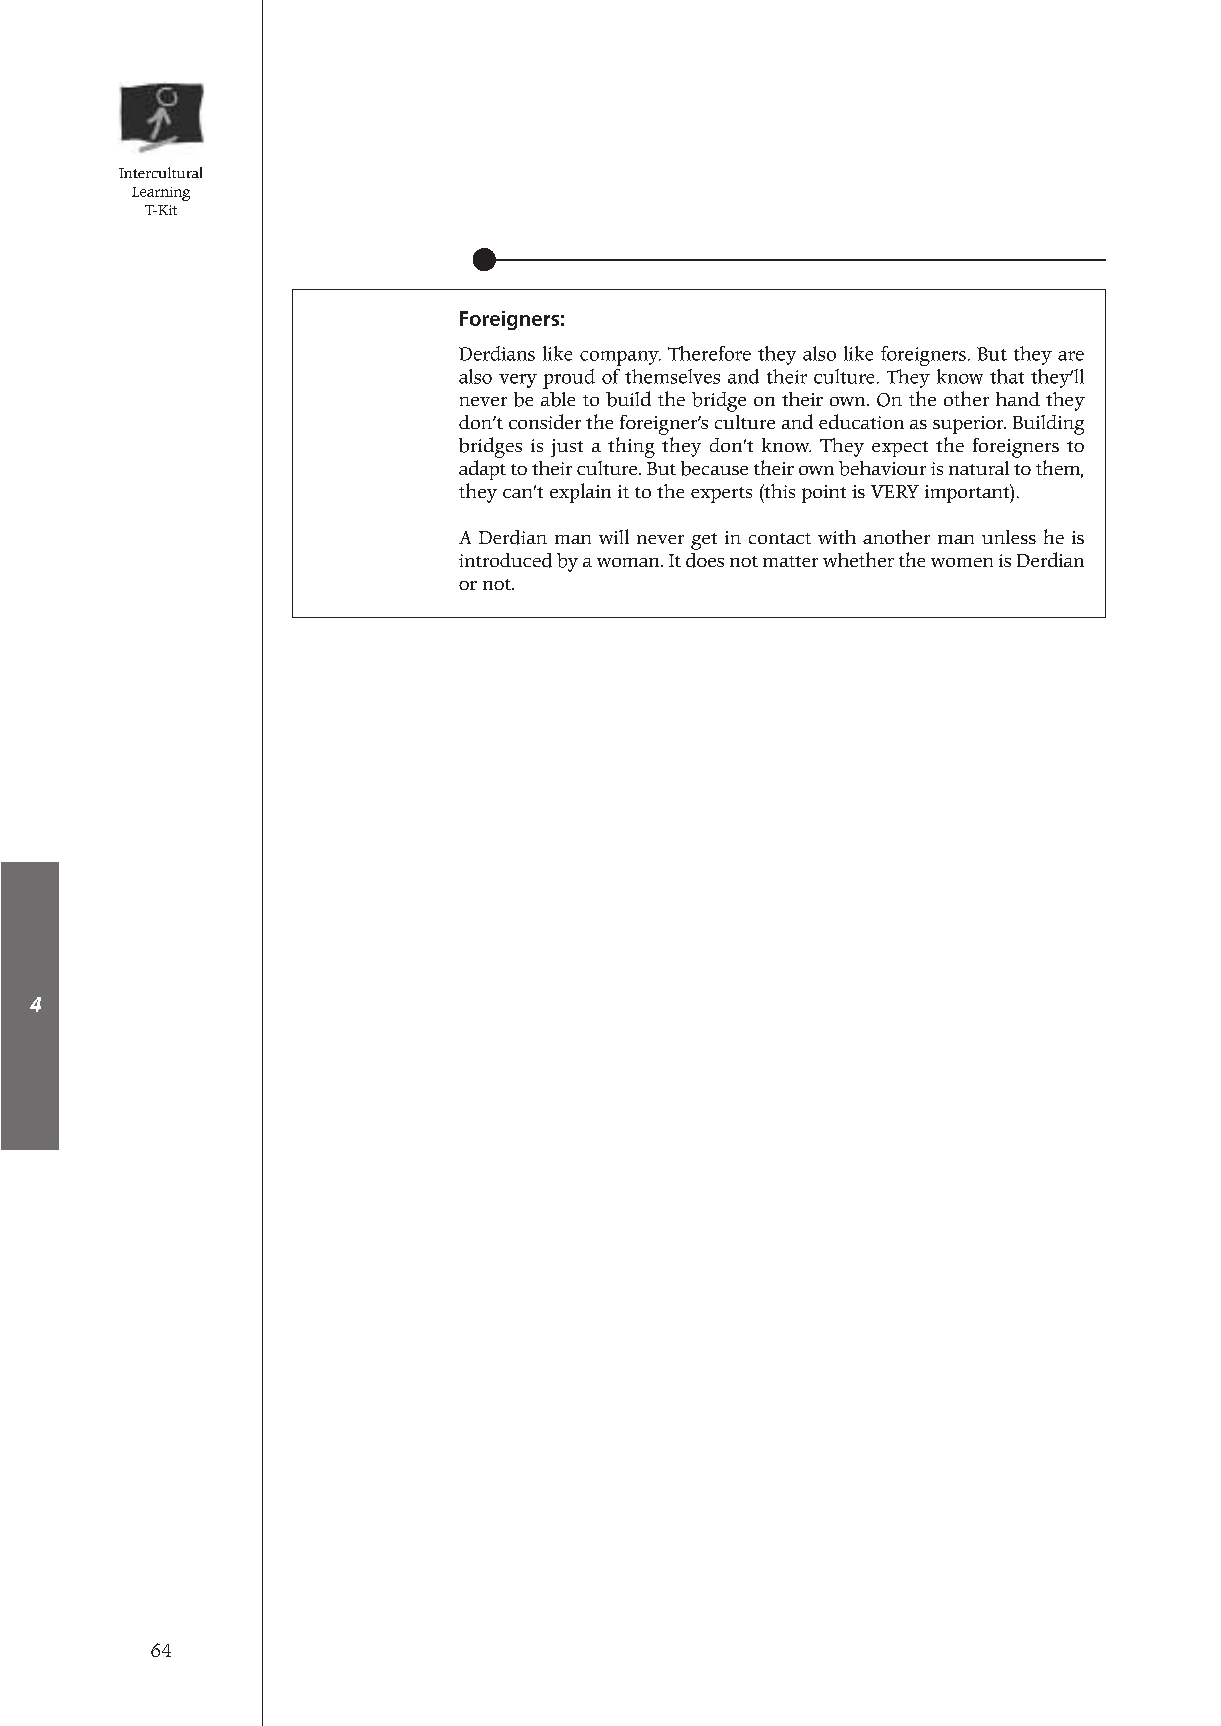 This screenshot has width=1221, height=1726. What do you see at coordinates (580, 493) in the screenshot?
I see `explain` at bounding box center [580, 493].
